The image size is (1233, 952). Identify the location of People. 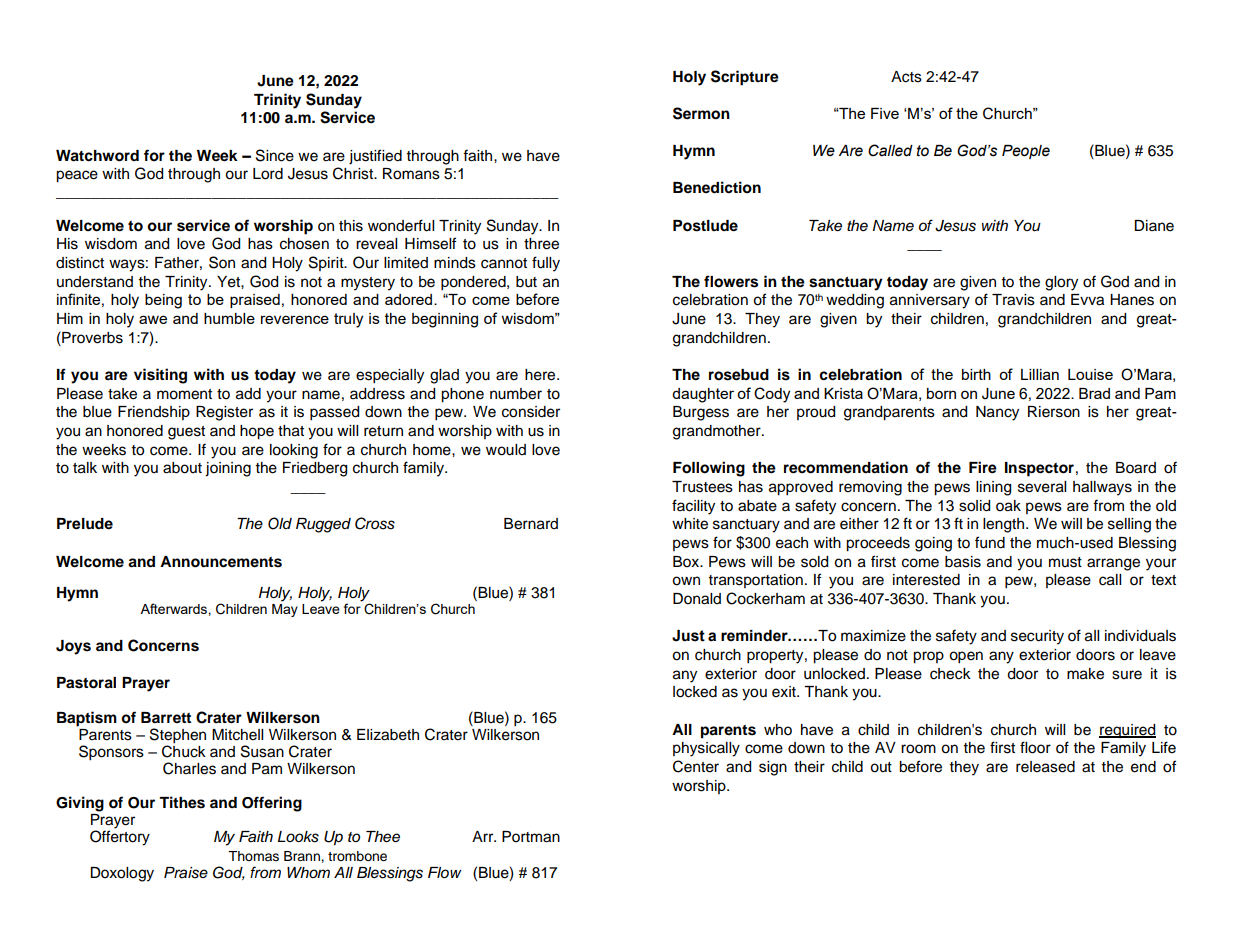
(1026, 152).
